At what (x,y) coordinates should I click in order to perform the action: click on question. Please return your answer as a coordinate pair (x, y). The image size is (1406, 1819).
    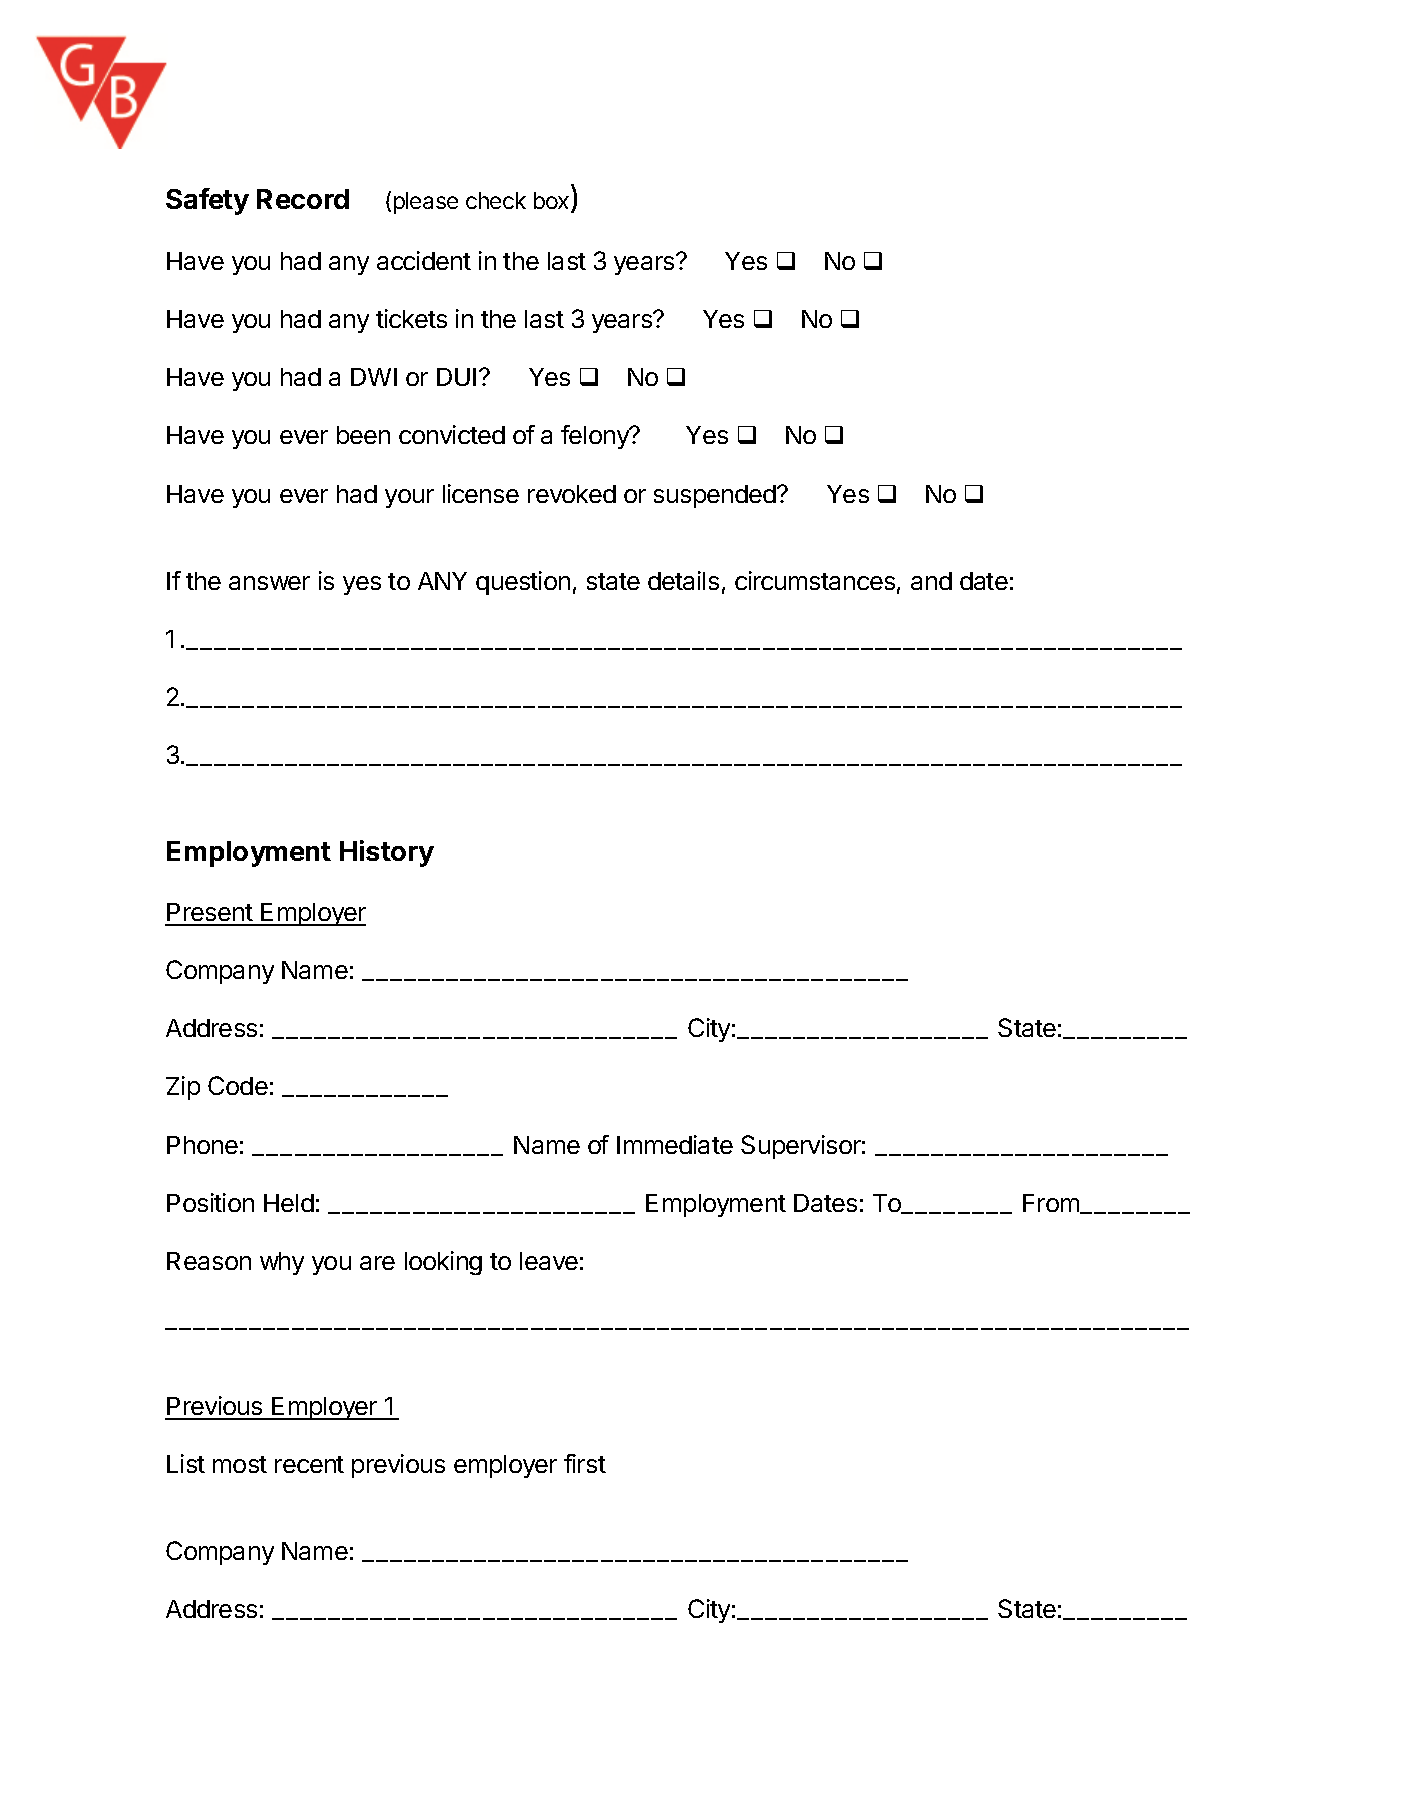
    Looking at the image, I should click on (523, 583).
